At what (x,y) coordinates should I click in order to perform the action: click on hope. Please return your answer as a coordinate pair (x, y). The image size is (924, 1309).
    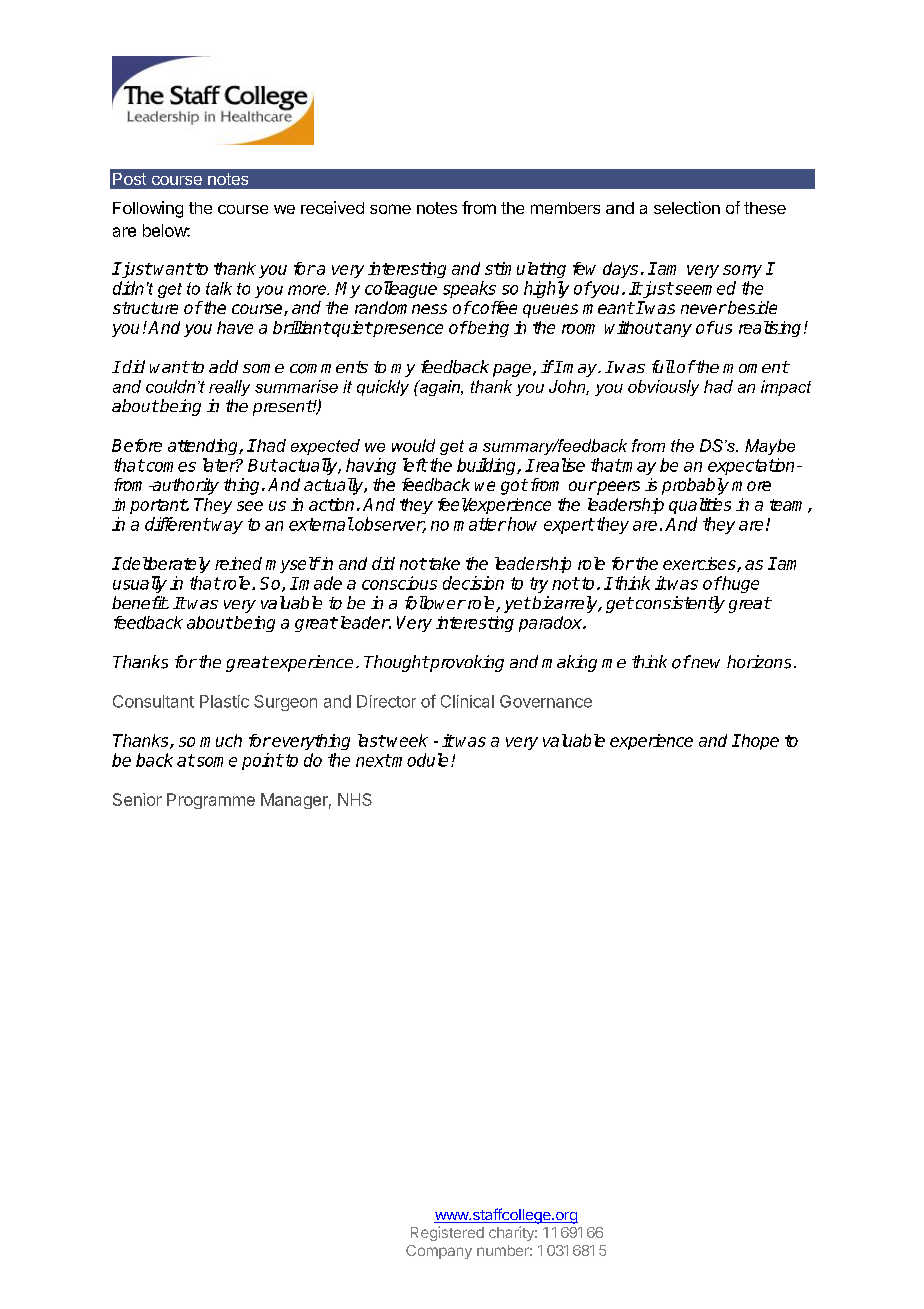
    Looking at the image, I should click on (759, 742).
